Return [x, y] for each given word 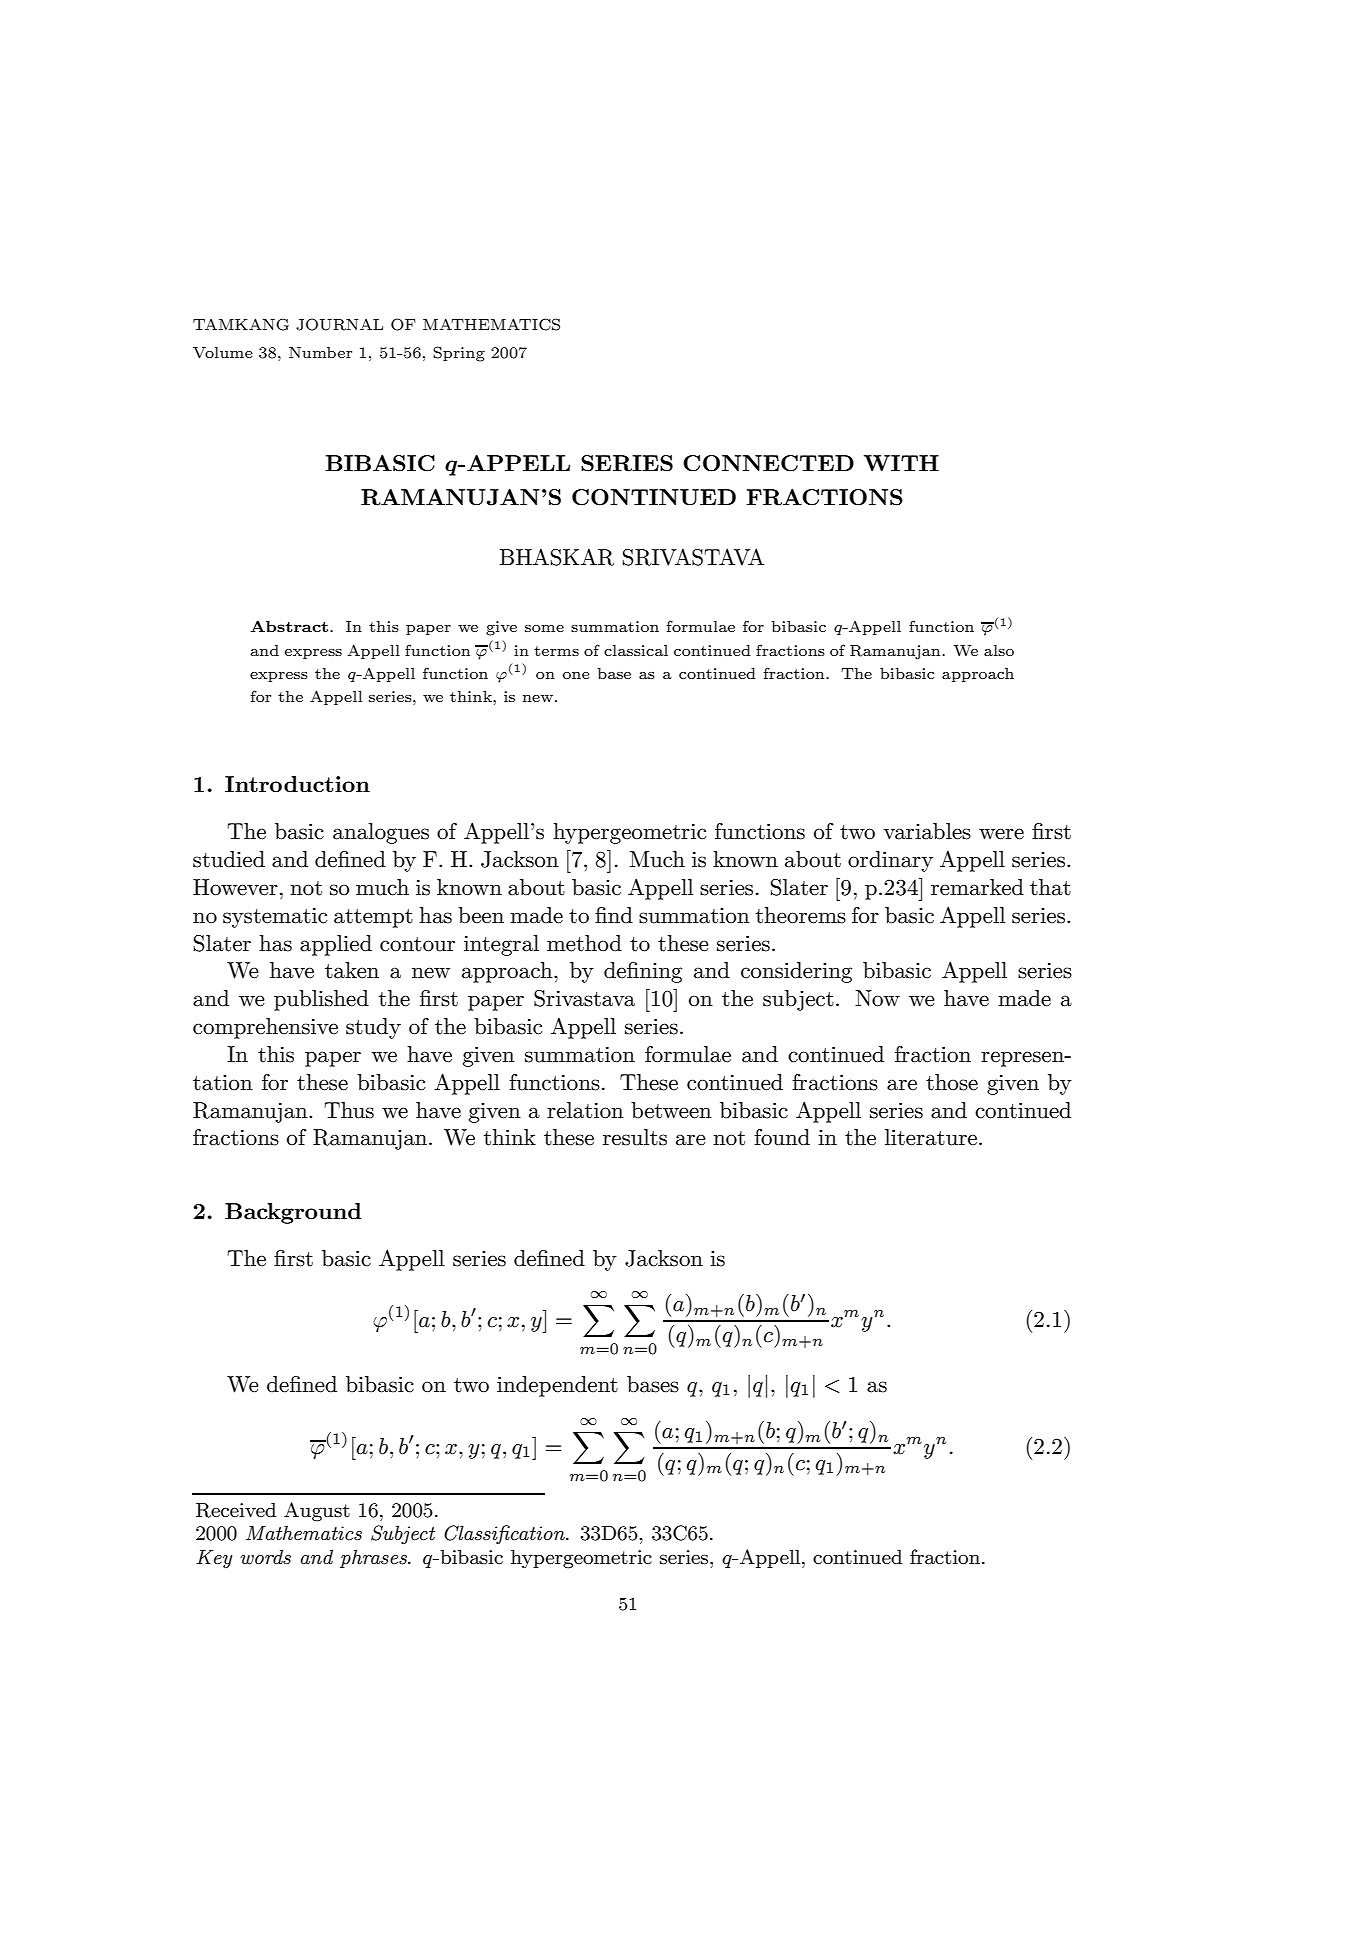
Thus [349, 1110]
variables [927, 831]
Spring [459, 354]
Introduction [297, 784]
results [635, 1137]
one [576, 675]
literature [931, 1137]
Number [320, 352]
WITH [901, 463]
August [317, 1512]
